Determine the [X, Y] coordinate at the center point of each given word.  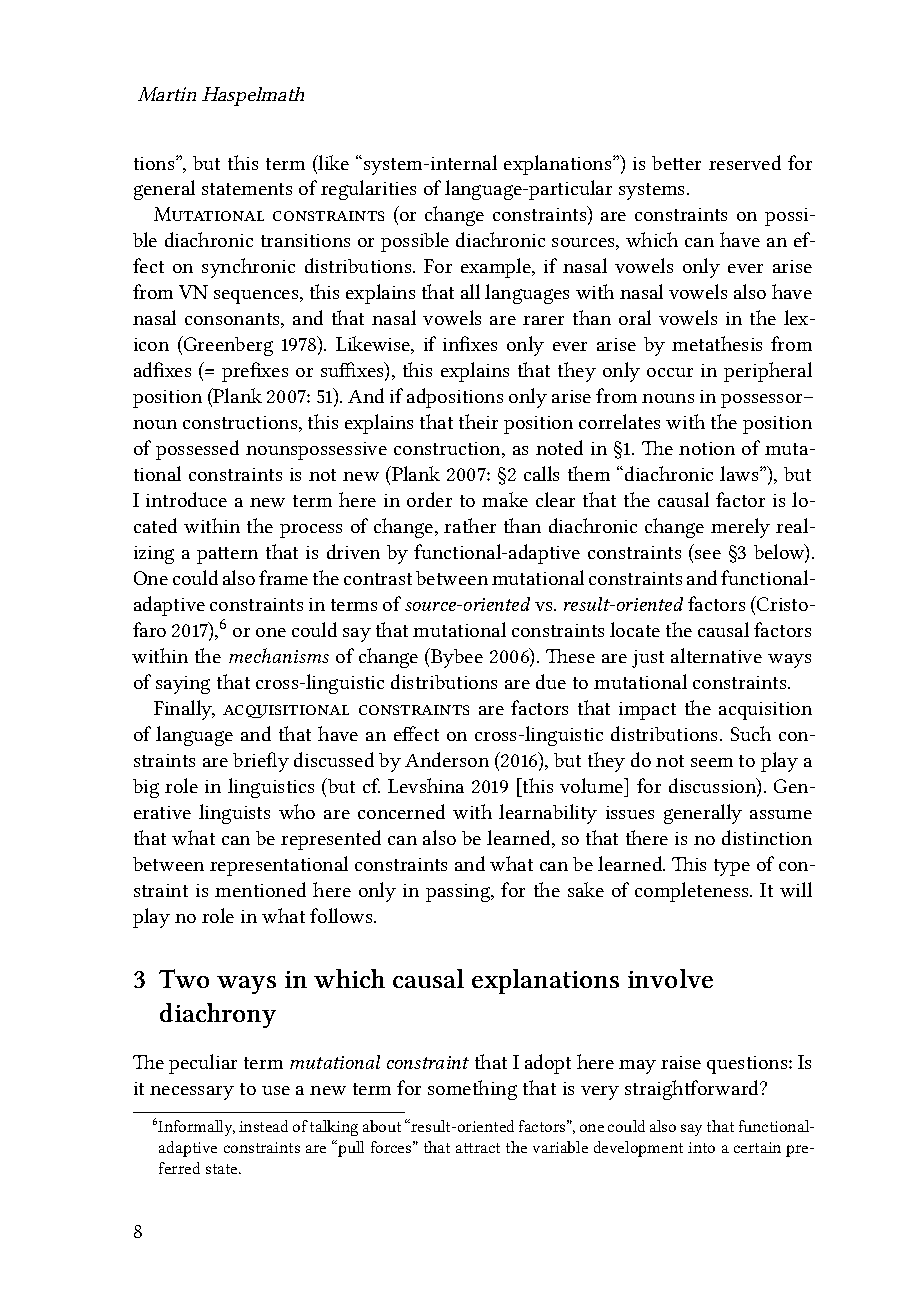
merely [740, 528]
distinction [767, 837]
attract [478, 1148]
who [297, 811]
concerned [401, 811]
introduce [186, 499]
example [497, 268]
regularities [368, 190]
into [701, 1147]
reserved [745, 162]
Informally [196, 1128]
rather [470, 525]
